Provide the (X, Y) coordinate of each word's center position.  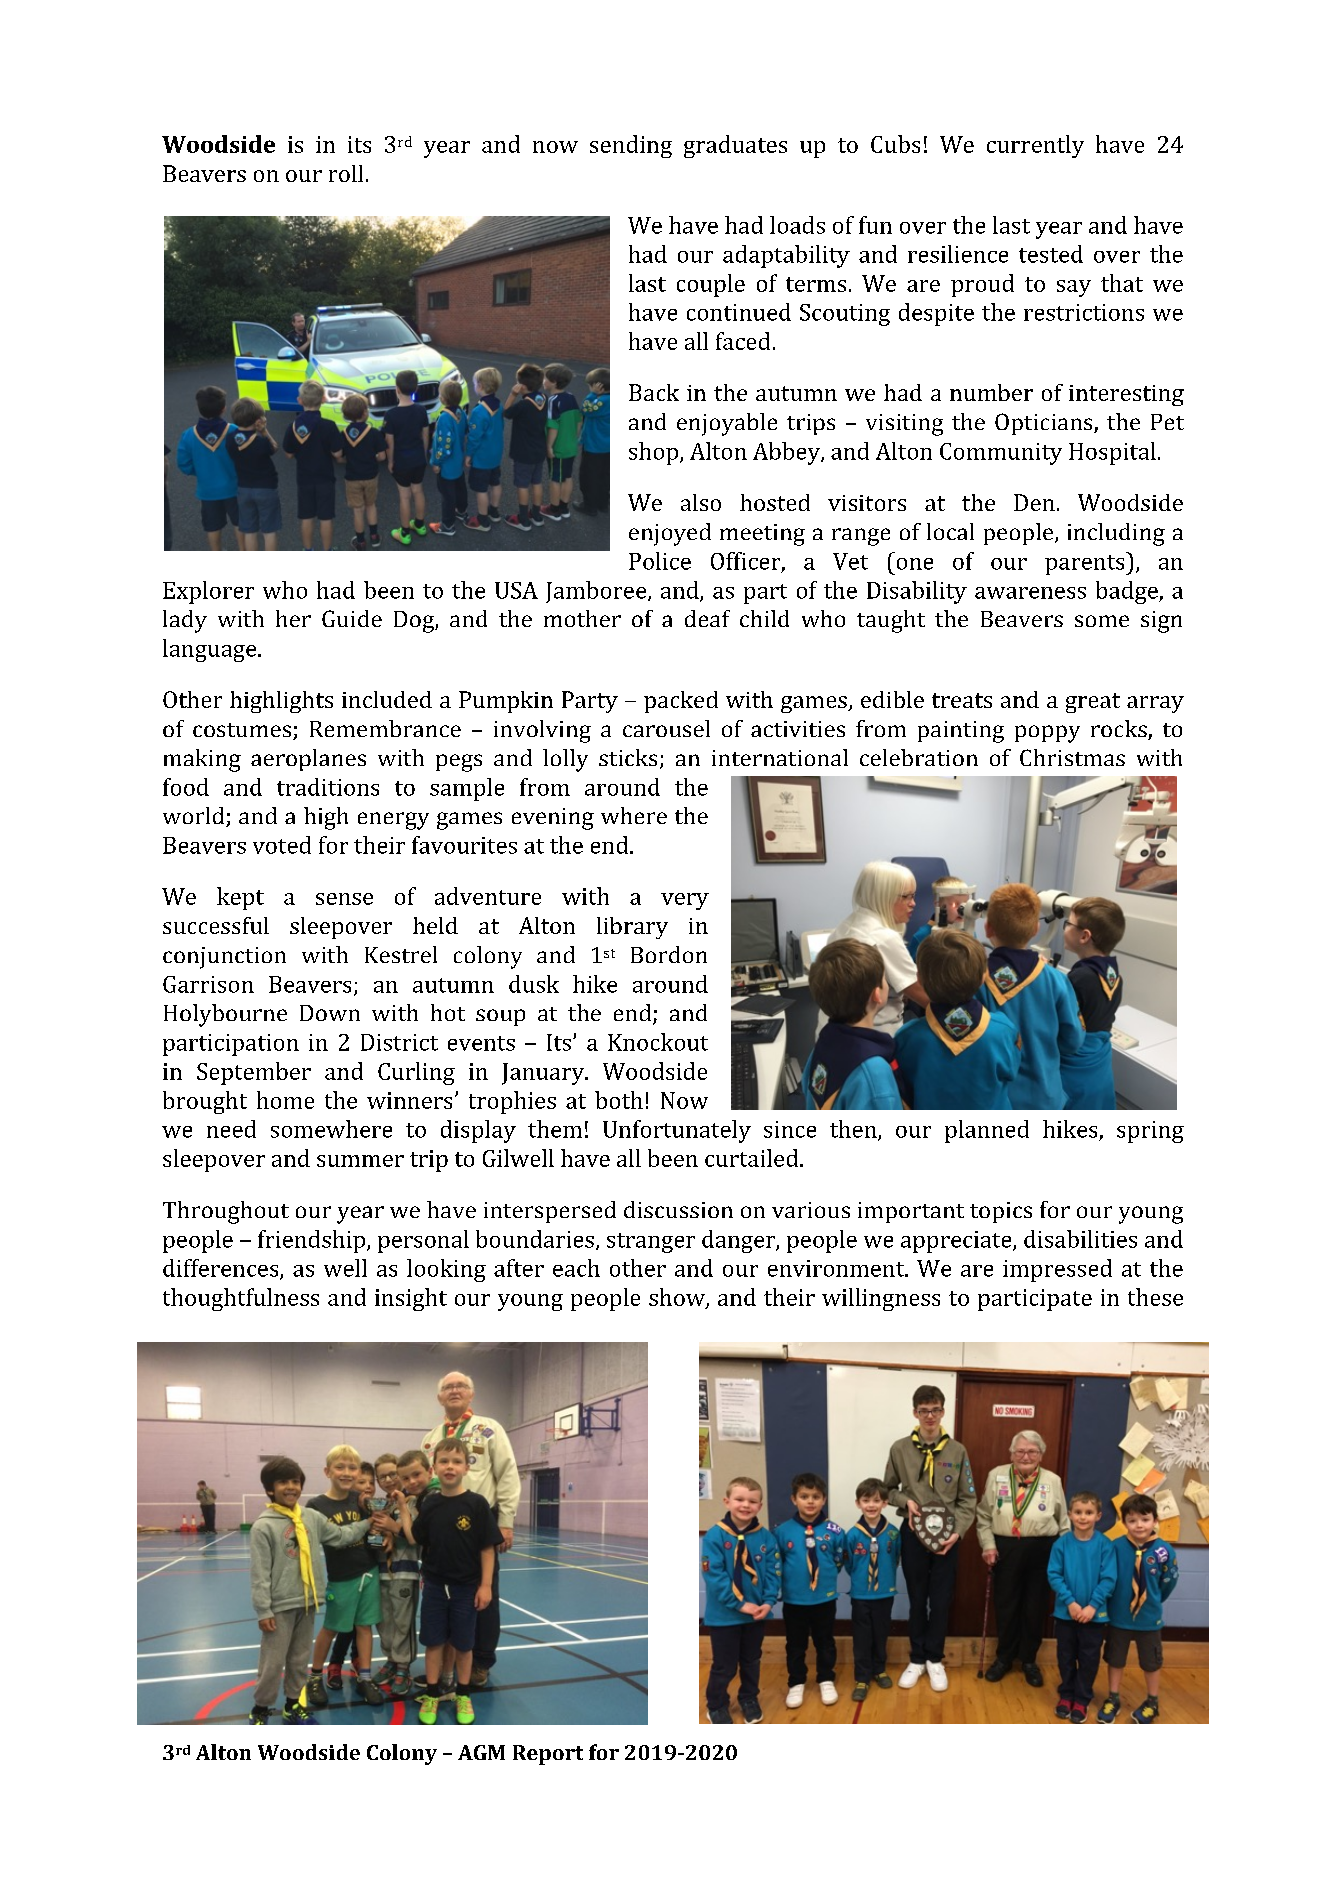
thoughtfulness (241, 1299)
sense (344, 899)
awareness (1030, 593)
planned (987, 1131)
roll (346, 173)
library (632, 928)
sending (631, 146)
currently (1035, 146)
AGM (481, 1752)
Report (548, 1755)
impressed (1057, 1270)
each (576, 1268)
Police (660, 561)
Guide (352, 618)
